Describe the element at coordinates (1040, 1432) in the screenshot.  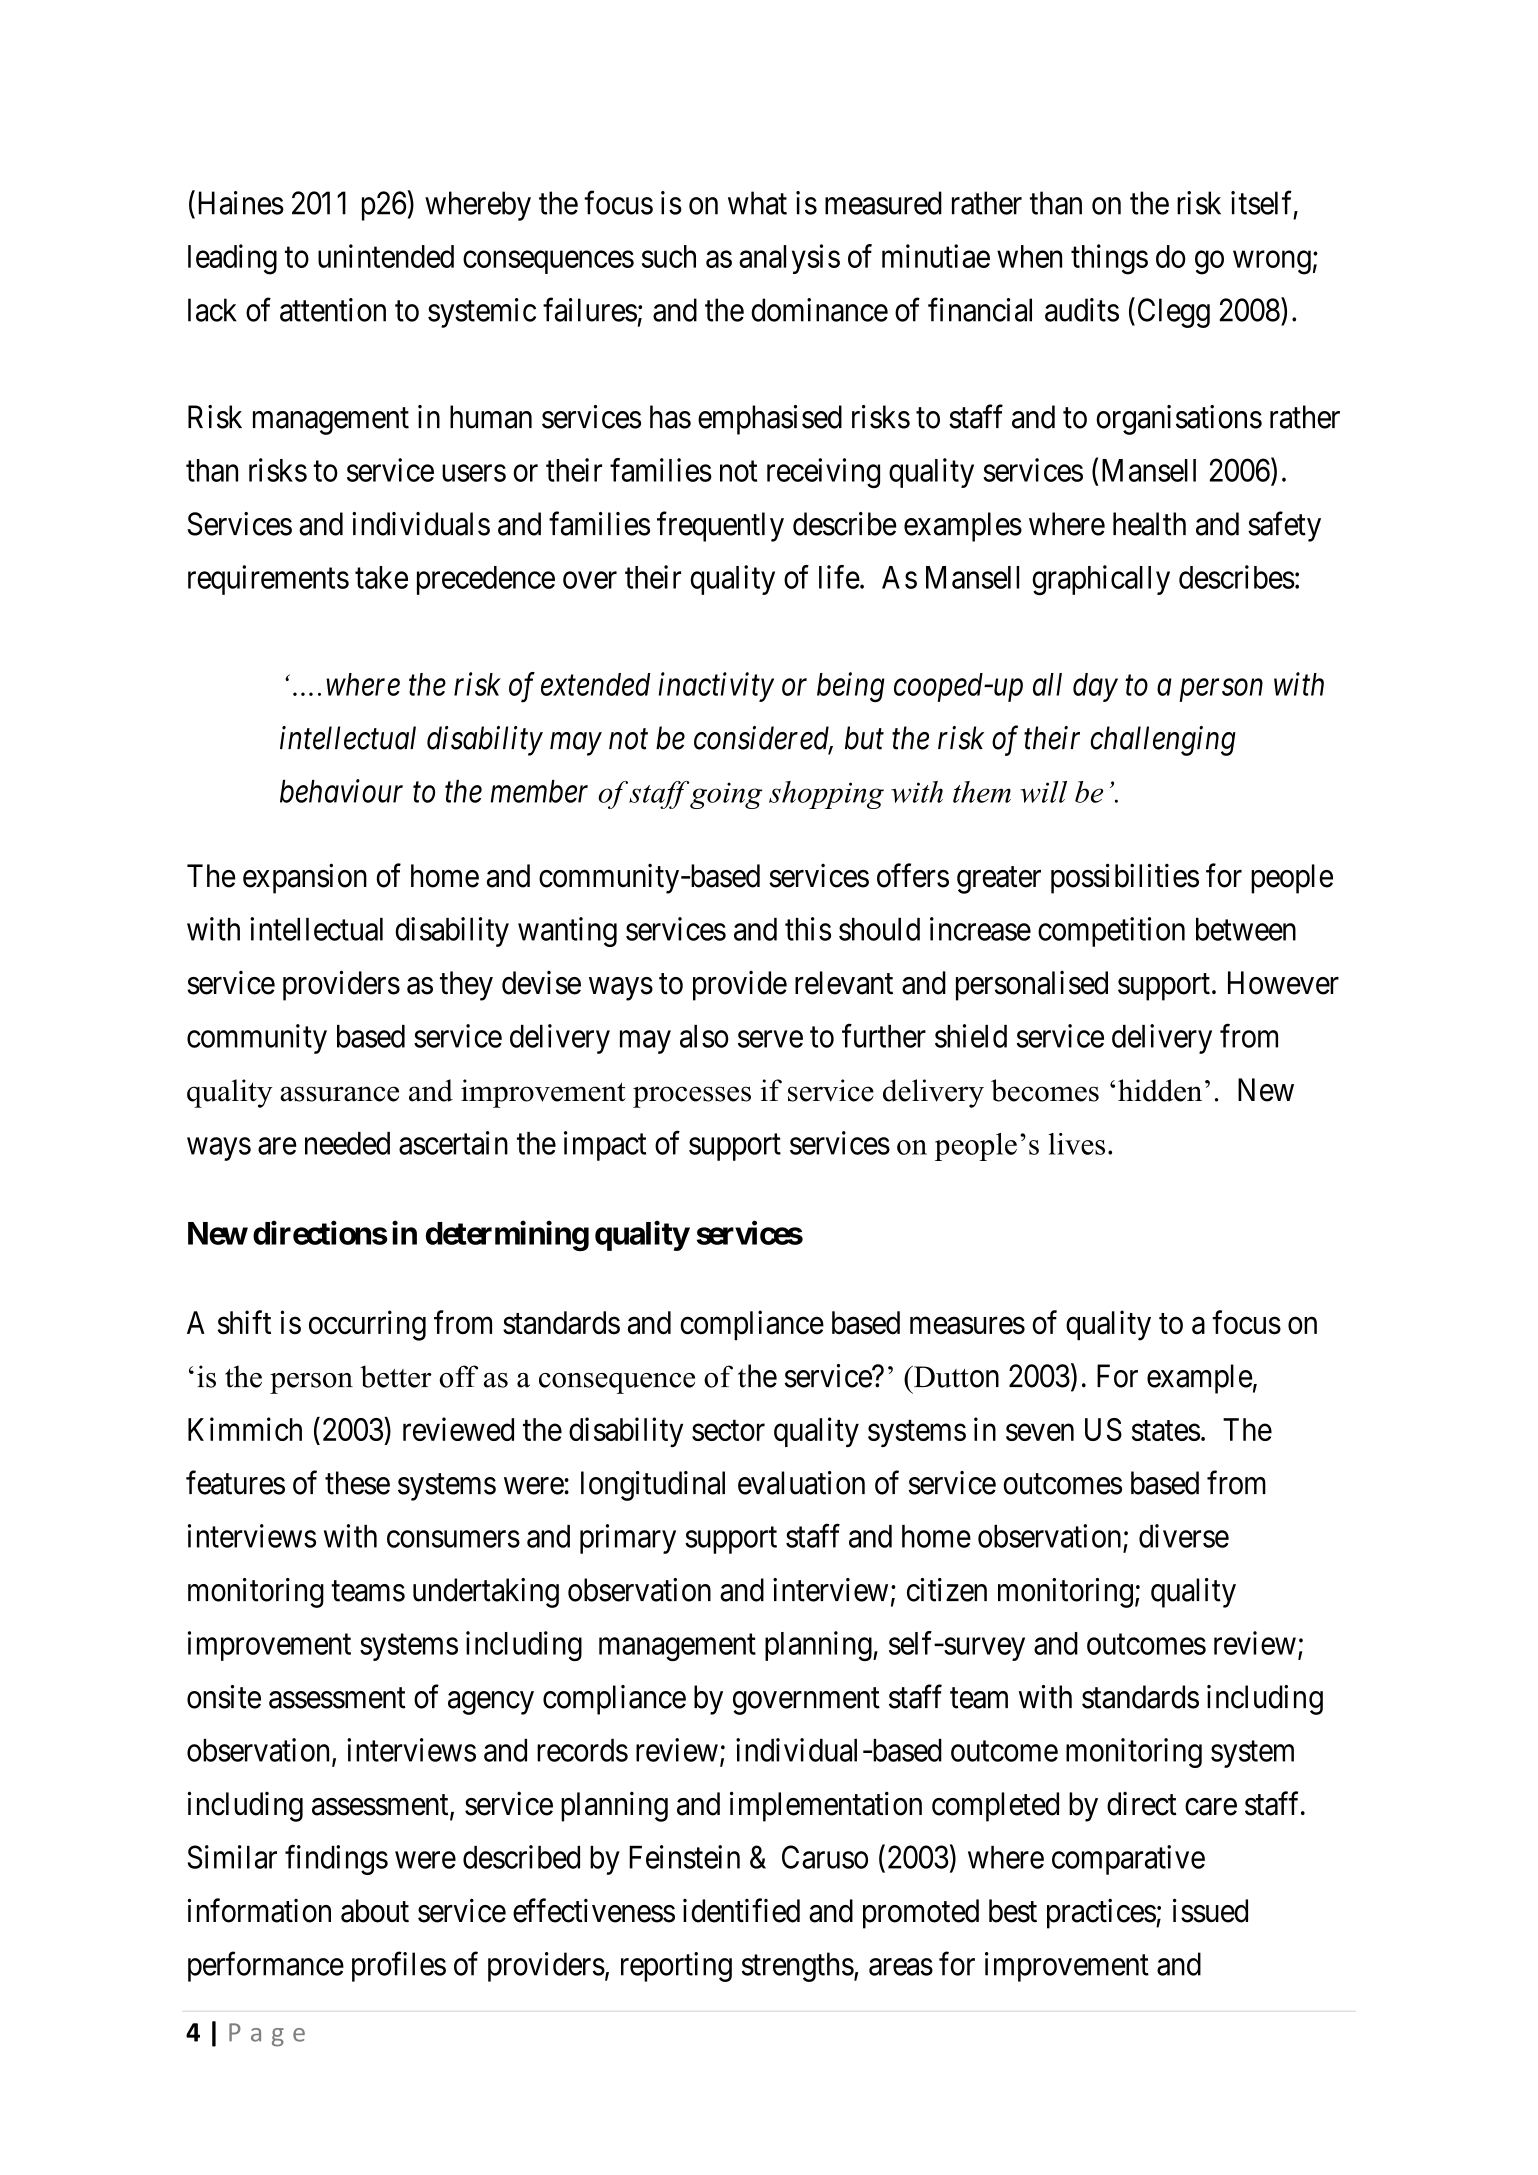
I see `seven` at that location.
